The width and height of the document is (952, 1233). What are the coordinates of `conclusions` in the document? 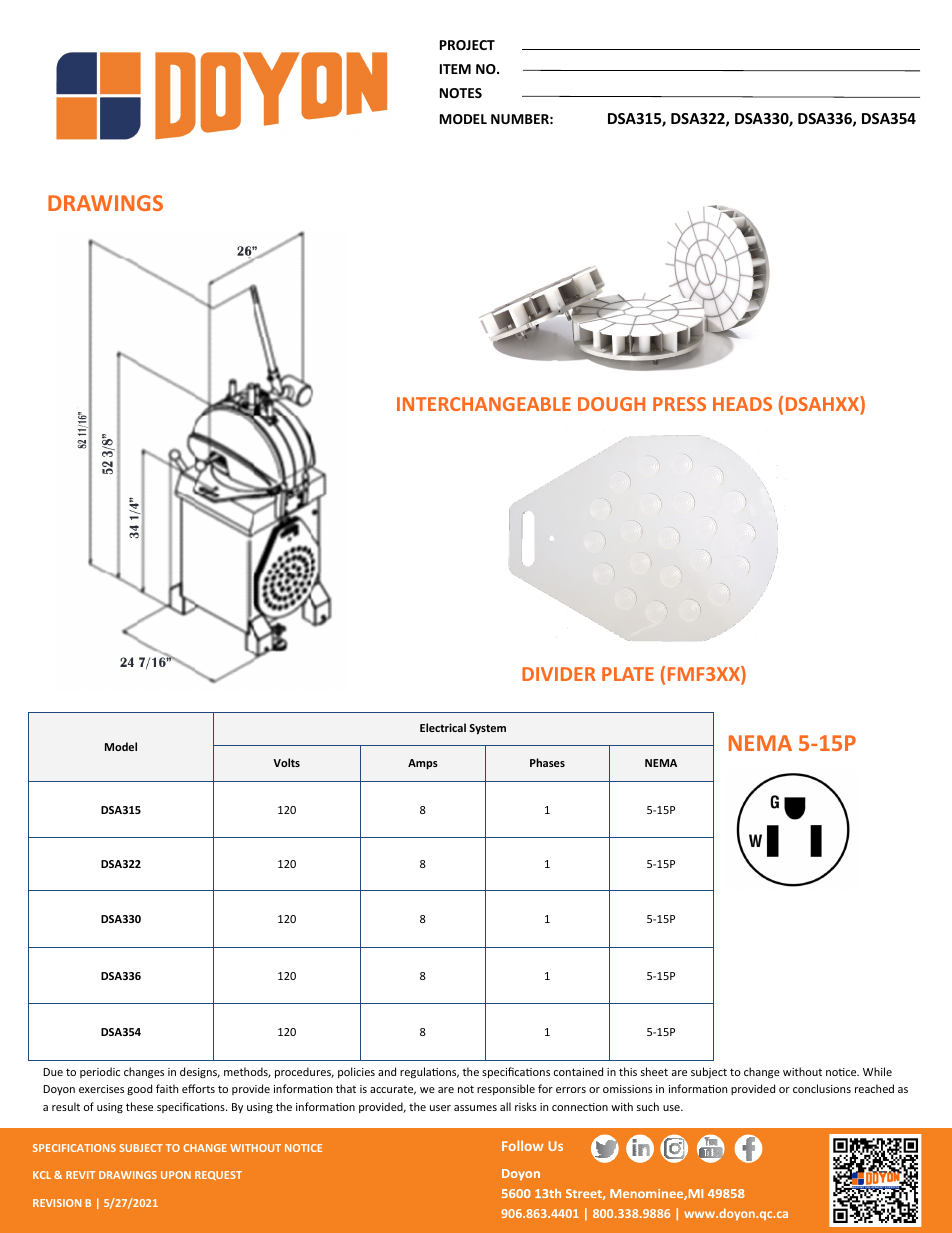 It's located at (822, 1088).
